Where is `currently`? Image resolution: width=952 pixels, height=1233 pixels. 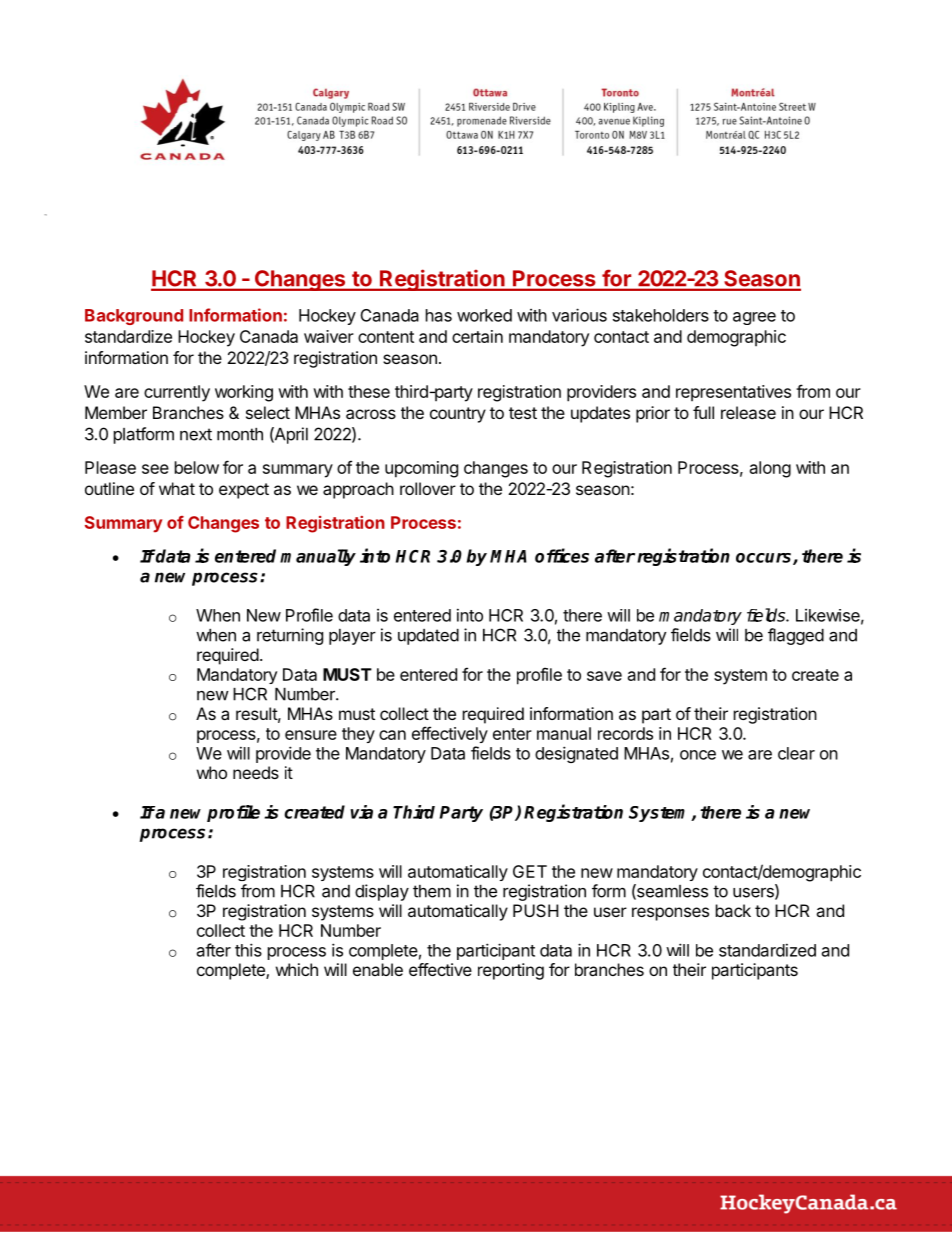 currently is located at coordinates (177, 393).
